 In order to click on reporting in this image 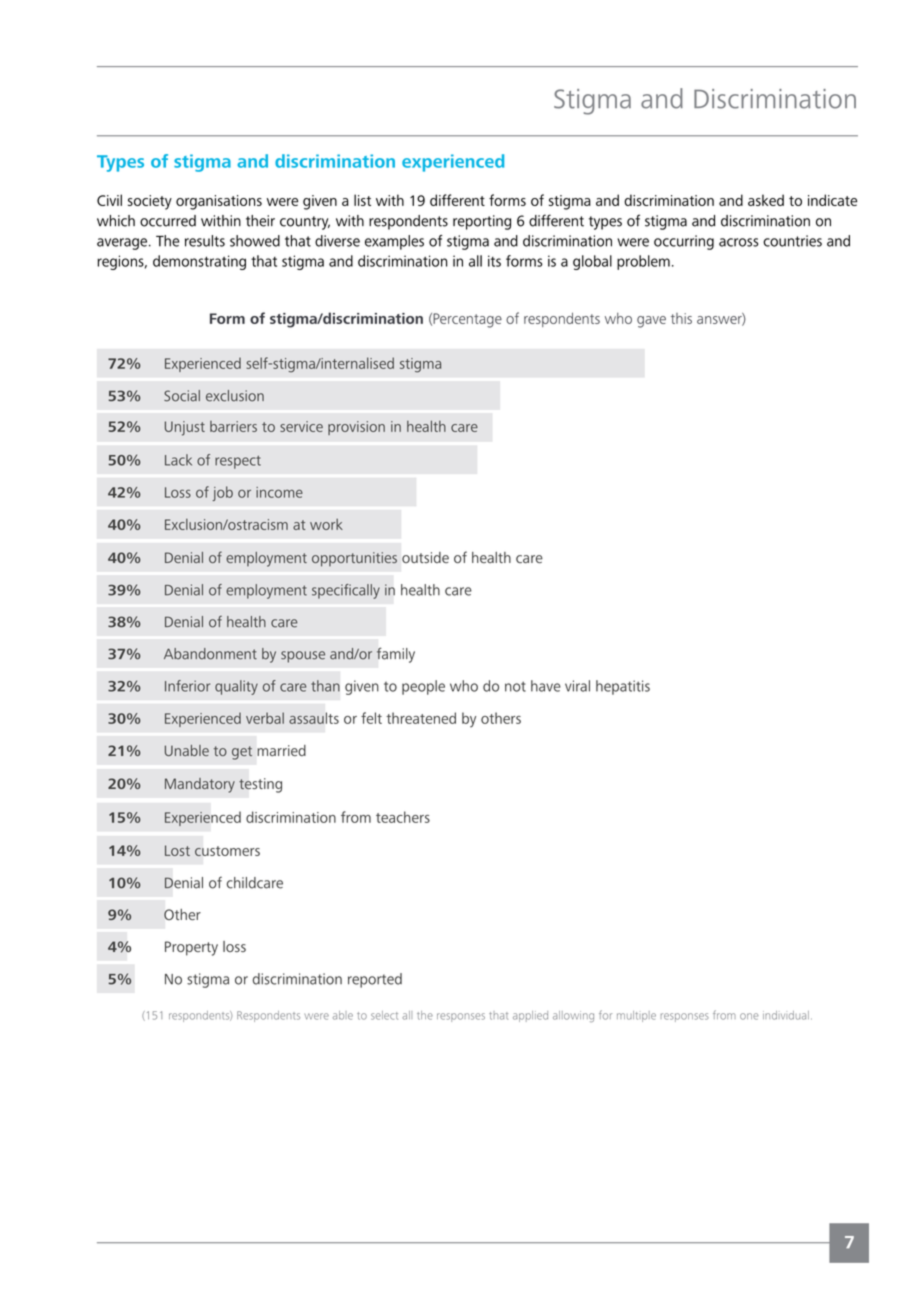, I will do `click(482, 222)`.
